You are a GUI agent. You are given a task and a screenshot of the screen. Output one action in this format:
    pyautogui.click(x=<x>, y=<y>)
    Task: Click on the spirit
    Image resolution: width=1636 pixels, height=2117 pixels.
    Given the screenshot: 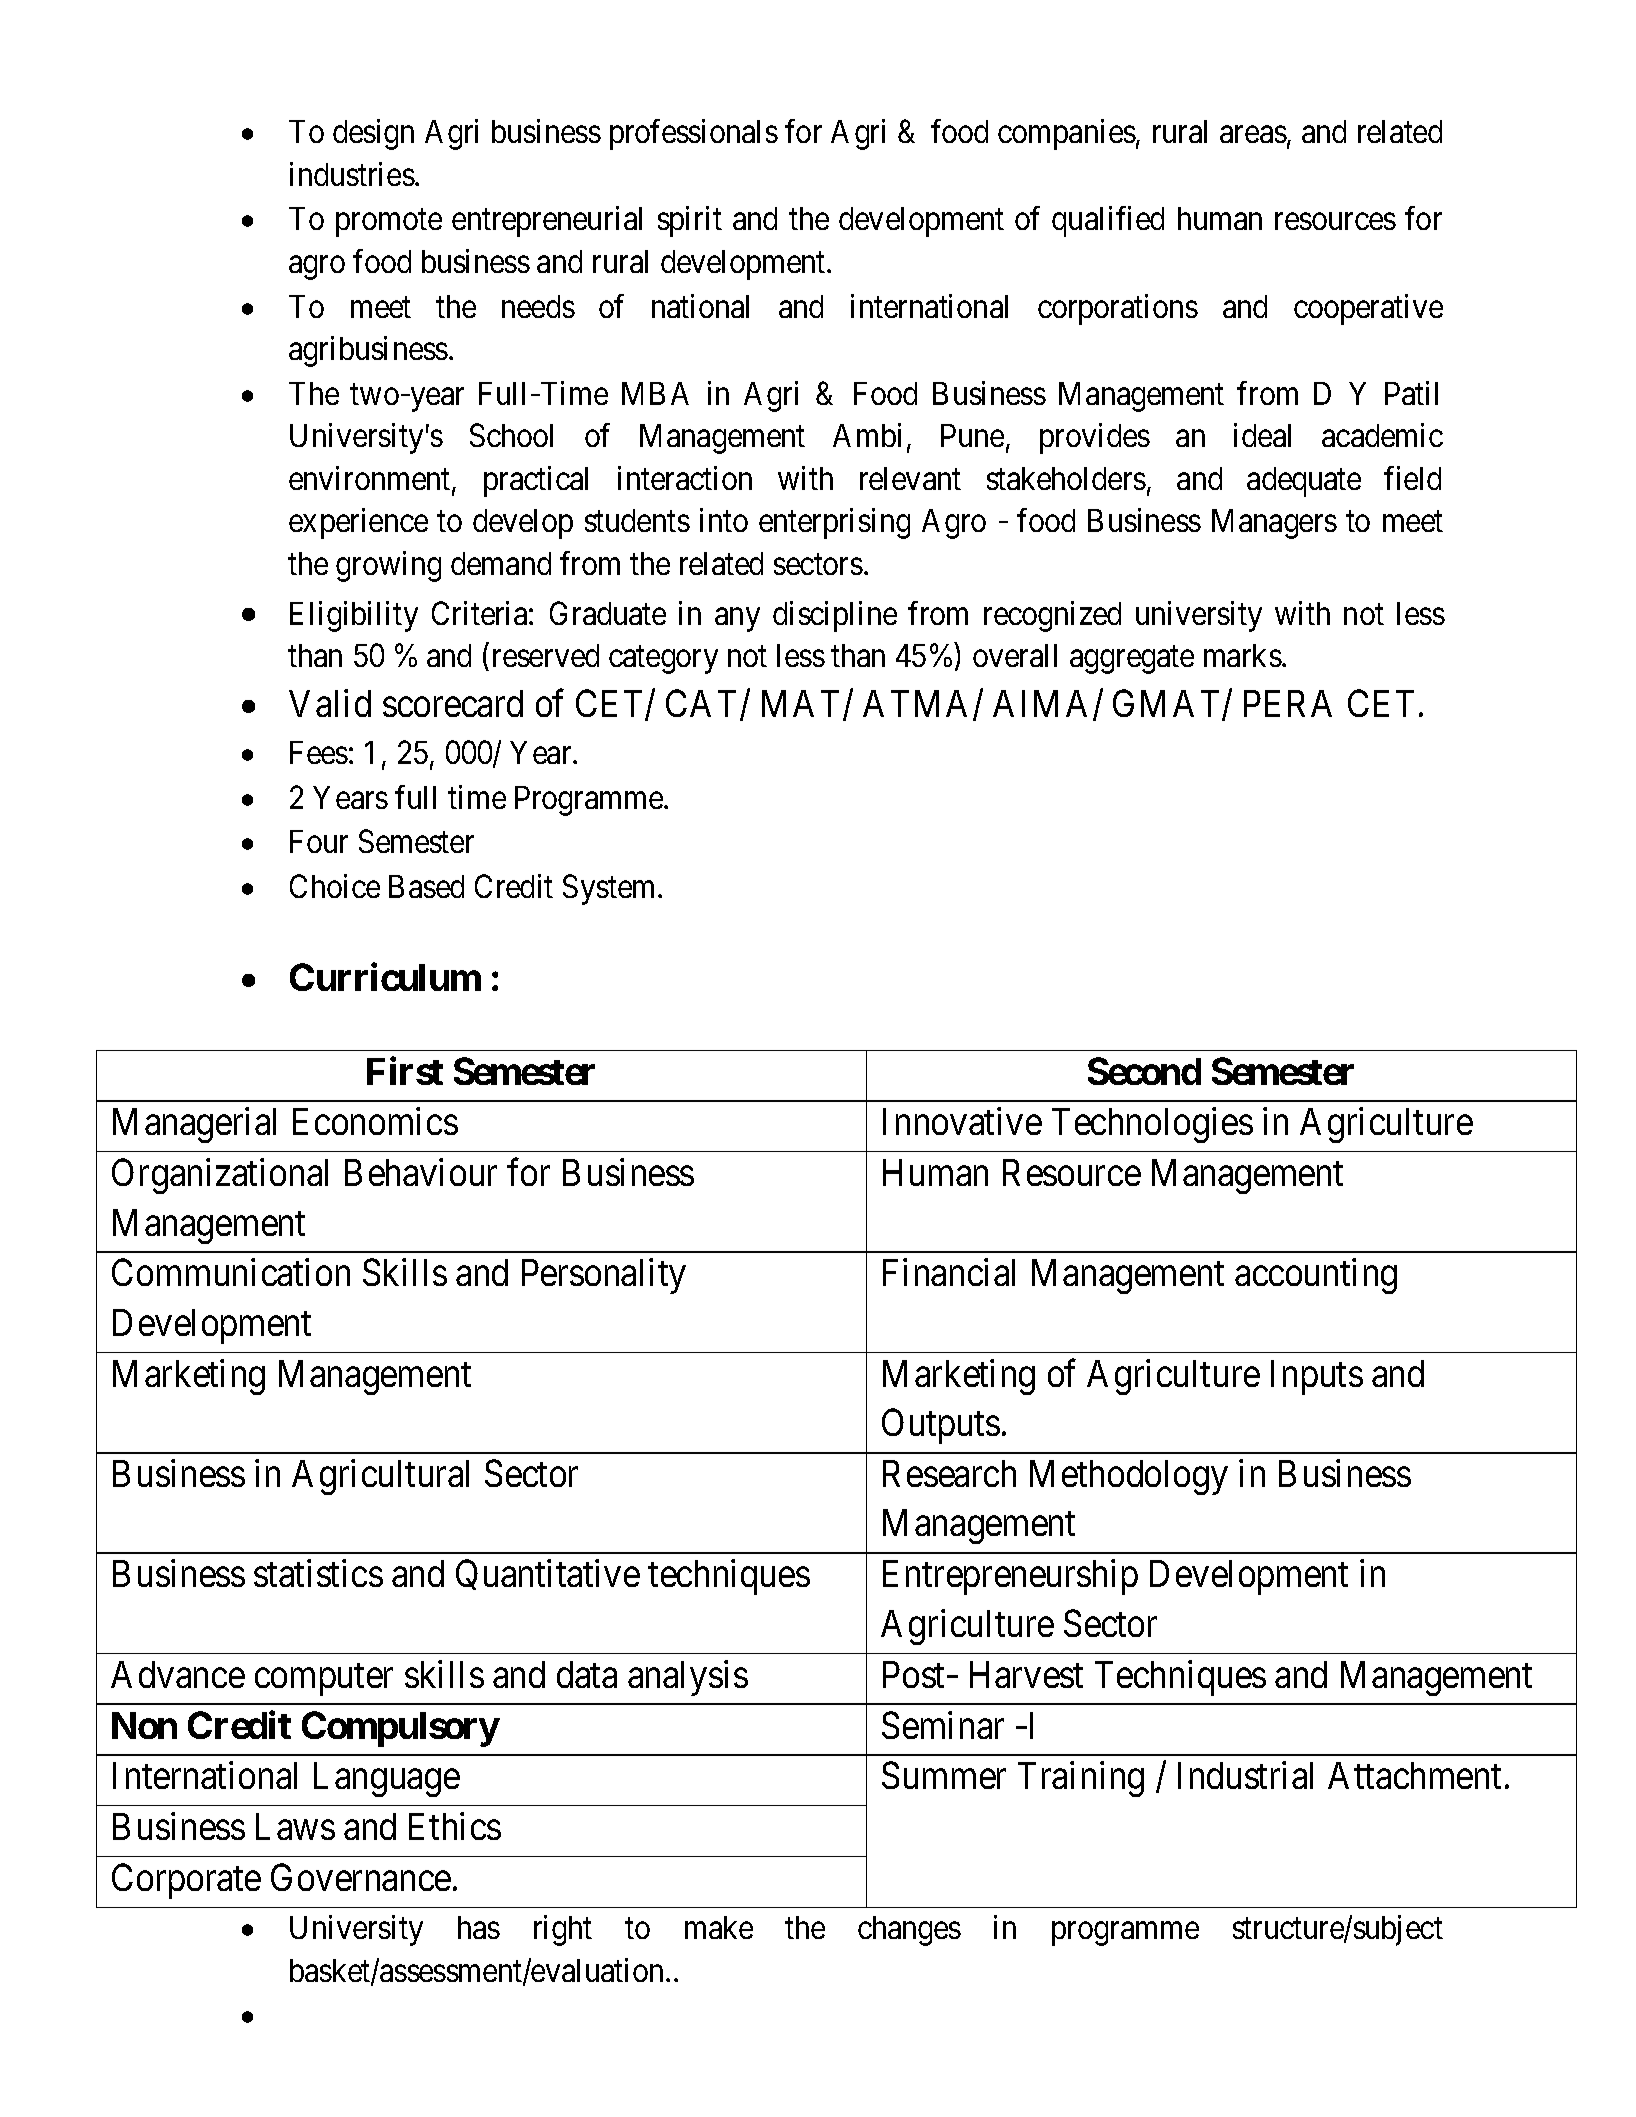 What is the action you would take?
    pyautogui.click(x=690, y=222)
